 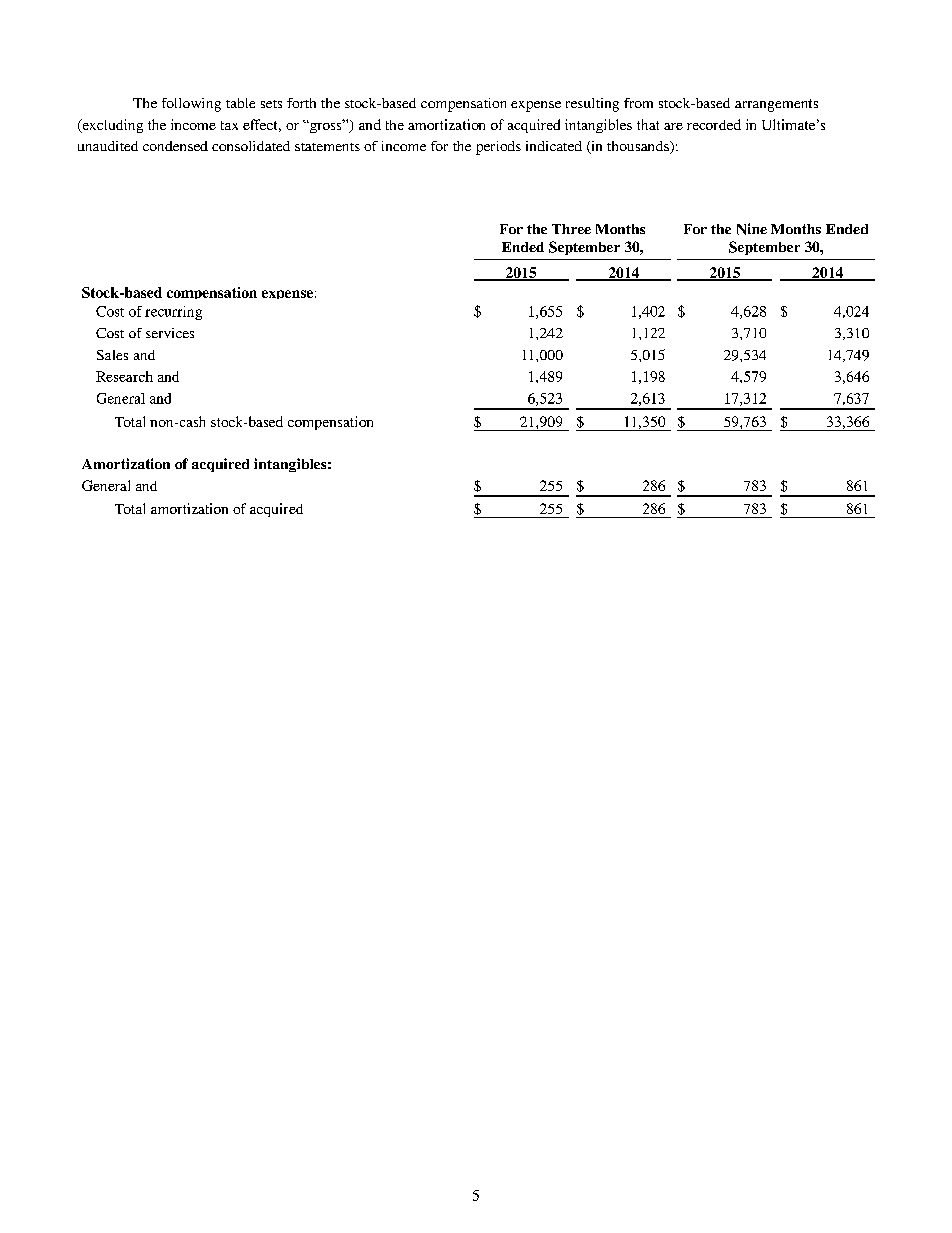 I want to click on indicated, so click(x=554, y=146).
